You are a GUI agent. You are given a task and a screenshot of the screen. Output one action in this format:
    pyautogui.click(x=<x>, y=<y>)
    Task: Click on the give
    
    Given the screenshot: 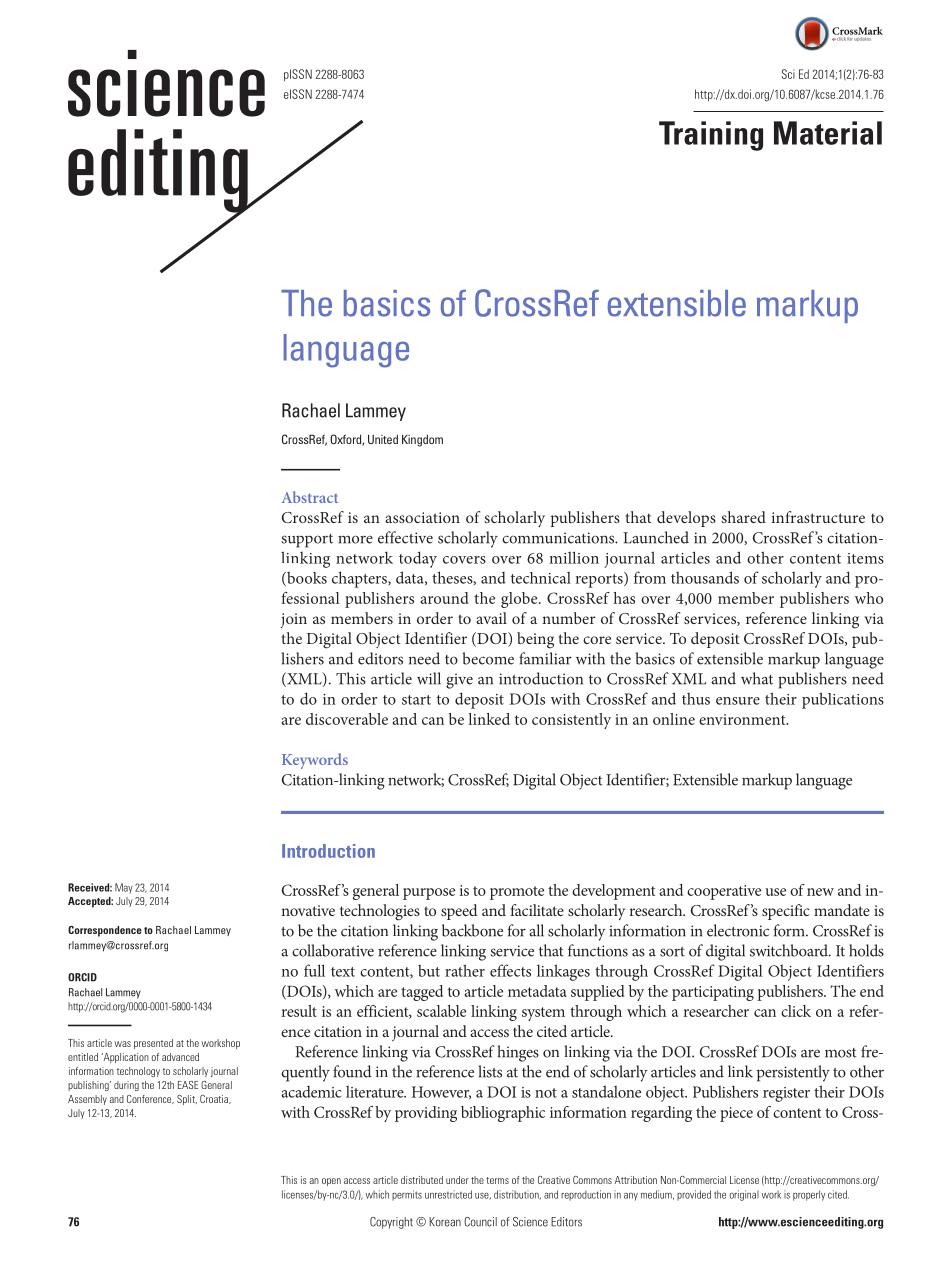 What is the action you would take?
    pyautogui.click(x=459, y=681)
